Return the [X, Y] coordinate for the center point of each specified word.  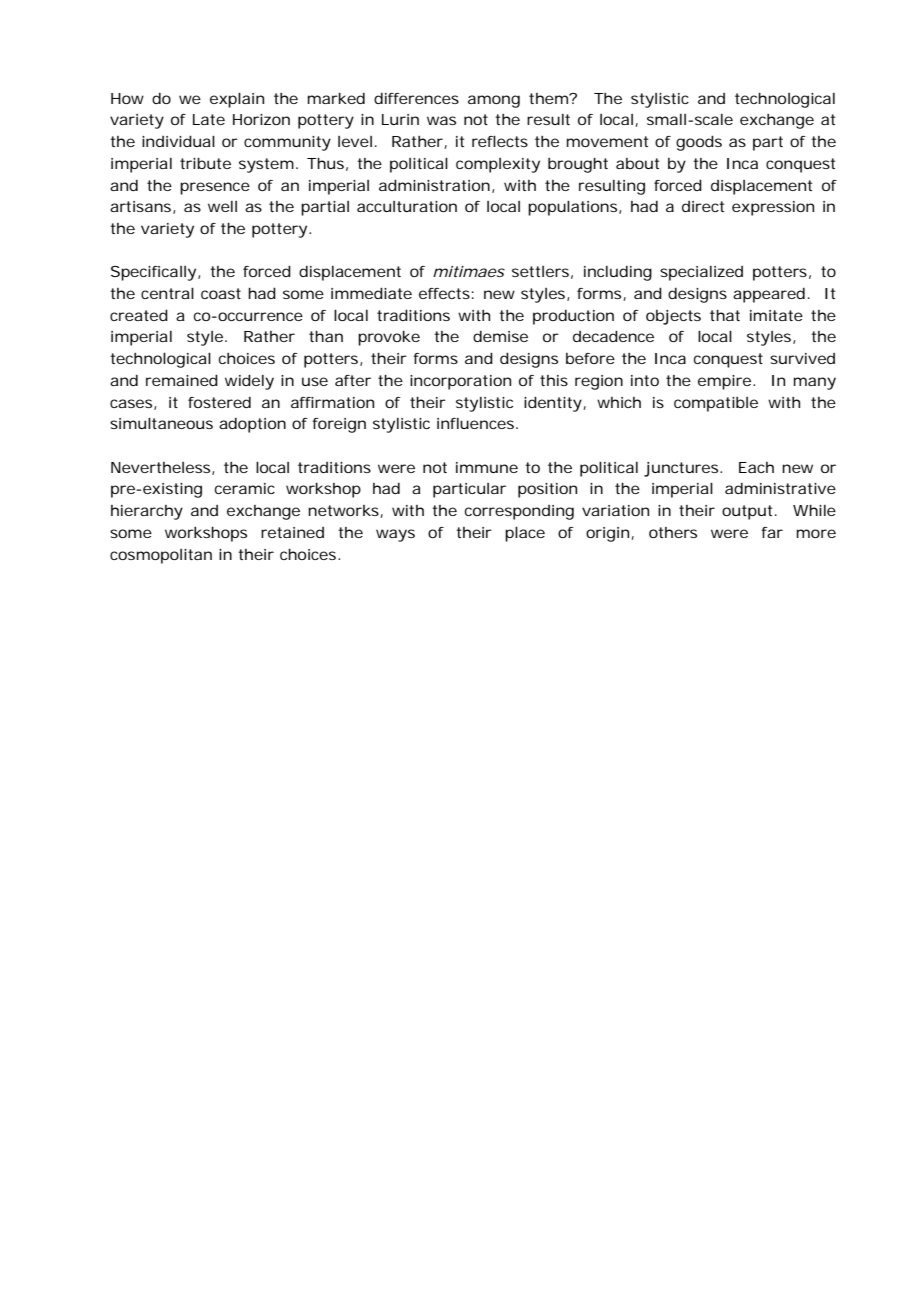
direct [703, 206]
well [222, 206]
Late [209, 119]
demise [500, 336]
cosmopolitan [161, 556]
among [494, 101]
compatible [716, 404]
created [139, 315]
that [725, 315]
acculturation [407, 206]
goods [699, 143]
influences [477, 423]
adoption [252, 425]
